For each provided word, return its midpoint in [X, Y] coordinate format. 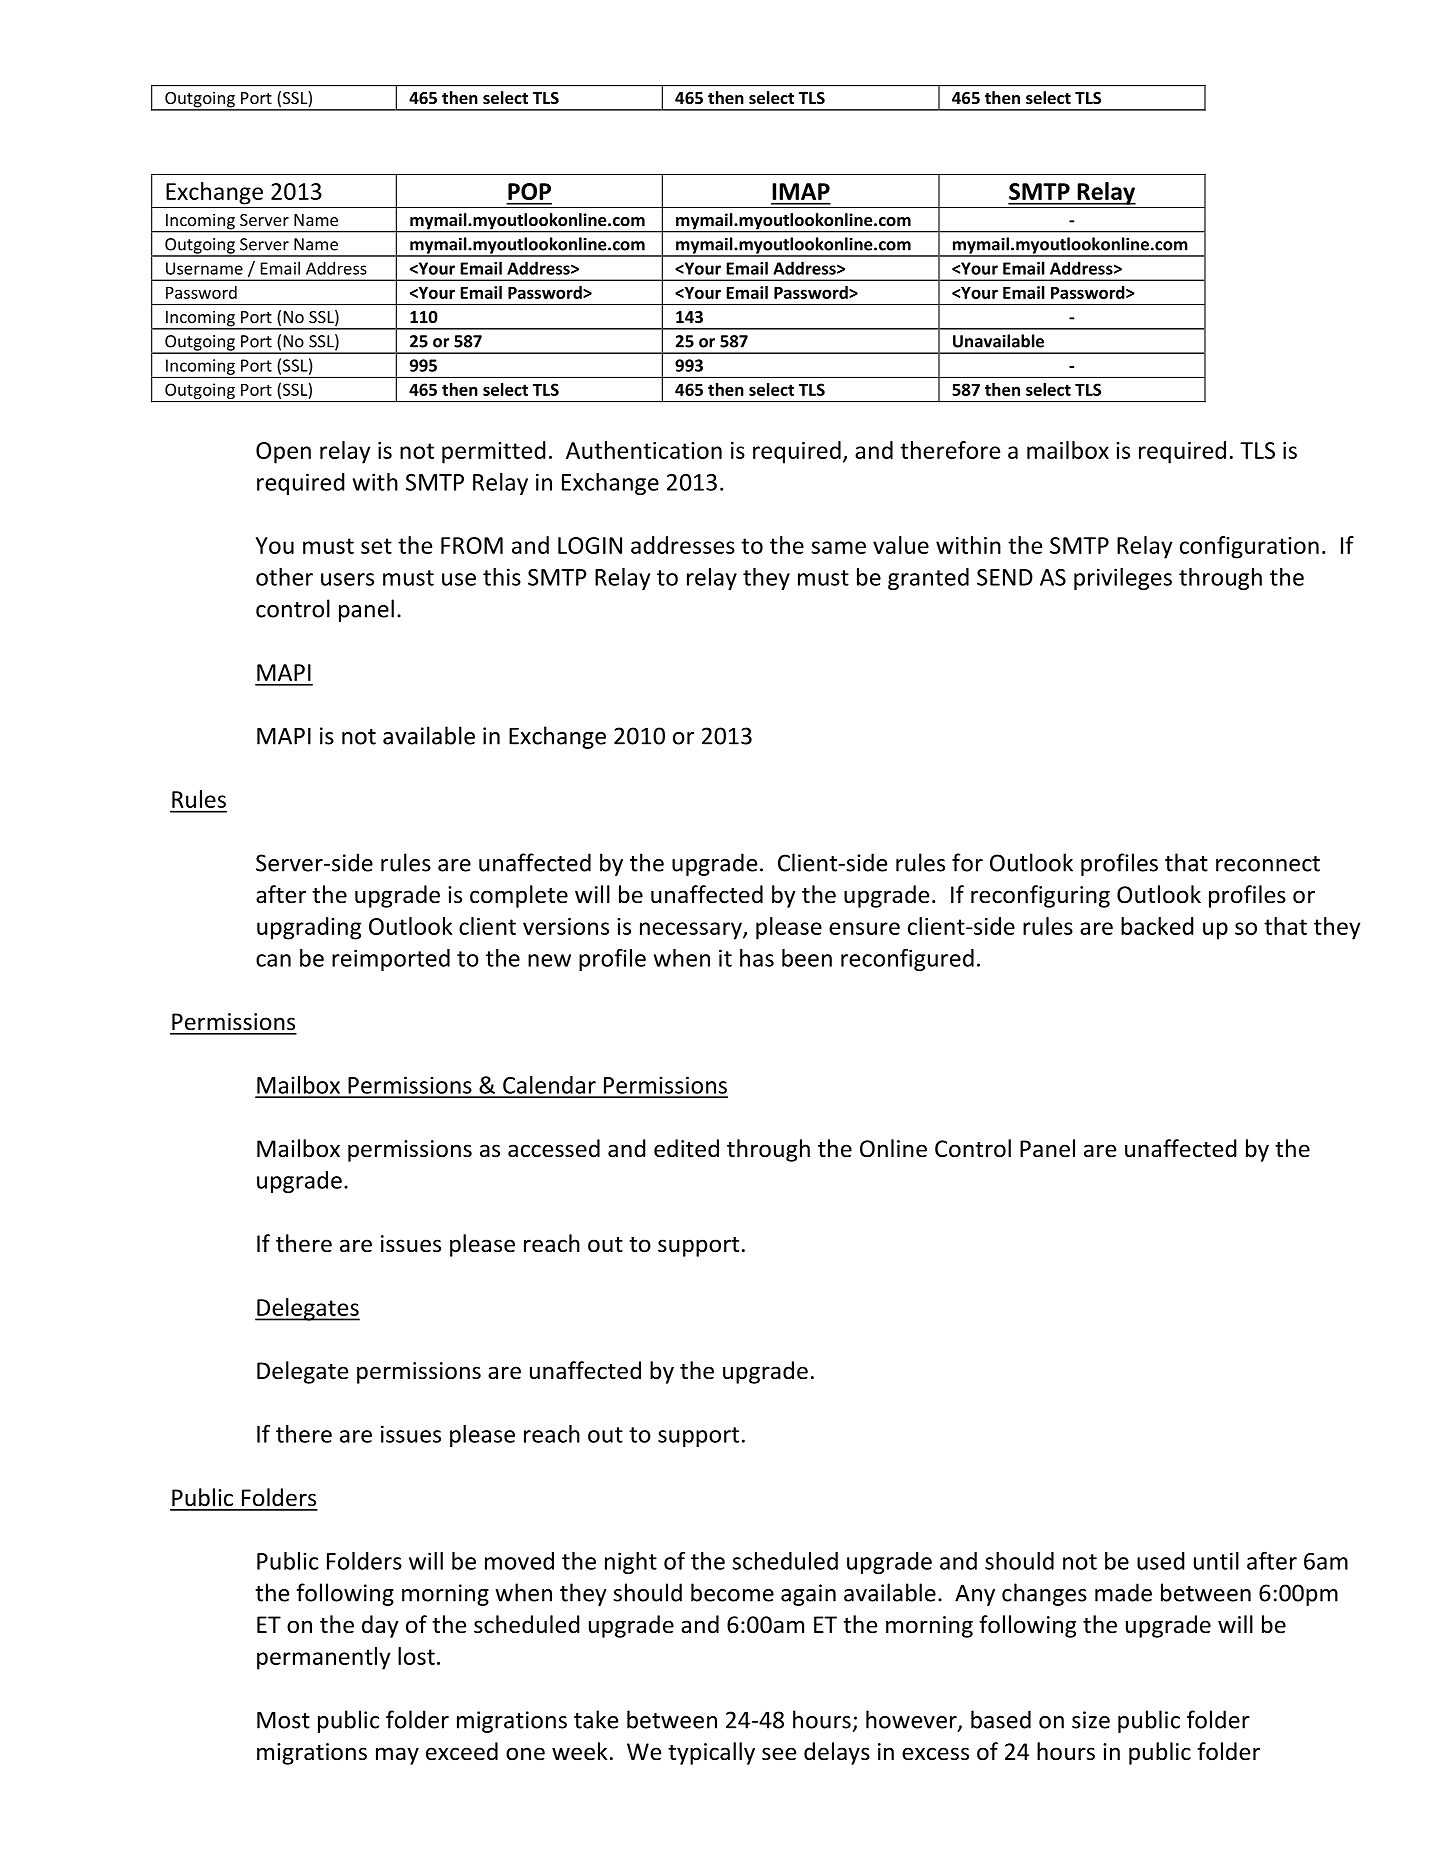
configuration [1249, 547]
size [1091, 1720]
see [779, 1754]
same [839, 547]
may [397, 1756]
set [376, 546]
